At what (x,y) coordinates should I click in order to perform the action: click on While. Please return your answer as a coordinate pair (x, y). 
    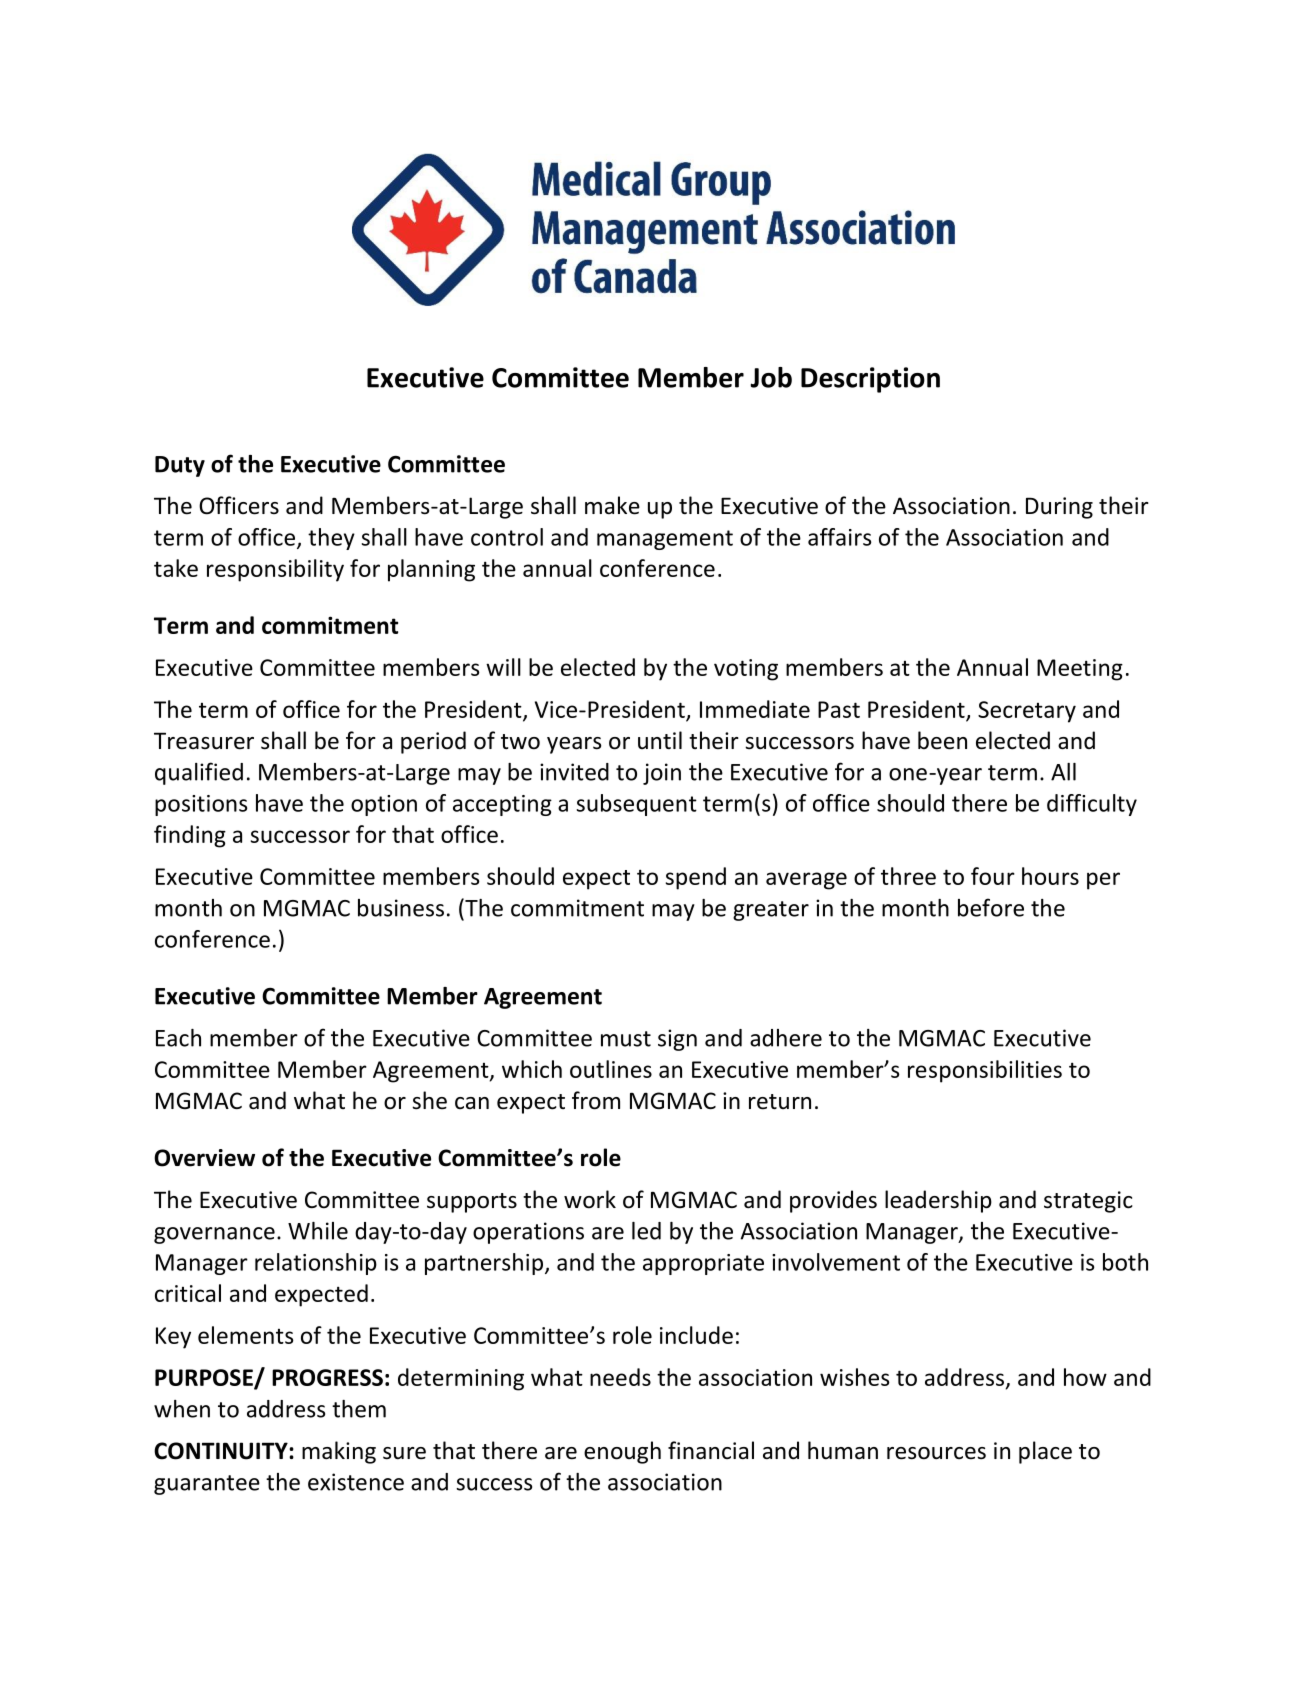
    Looking at the image, I should click on (318, 1231).
